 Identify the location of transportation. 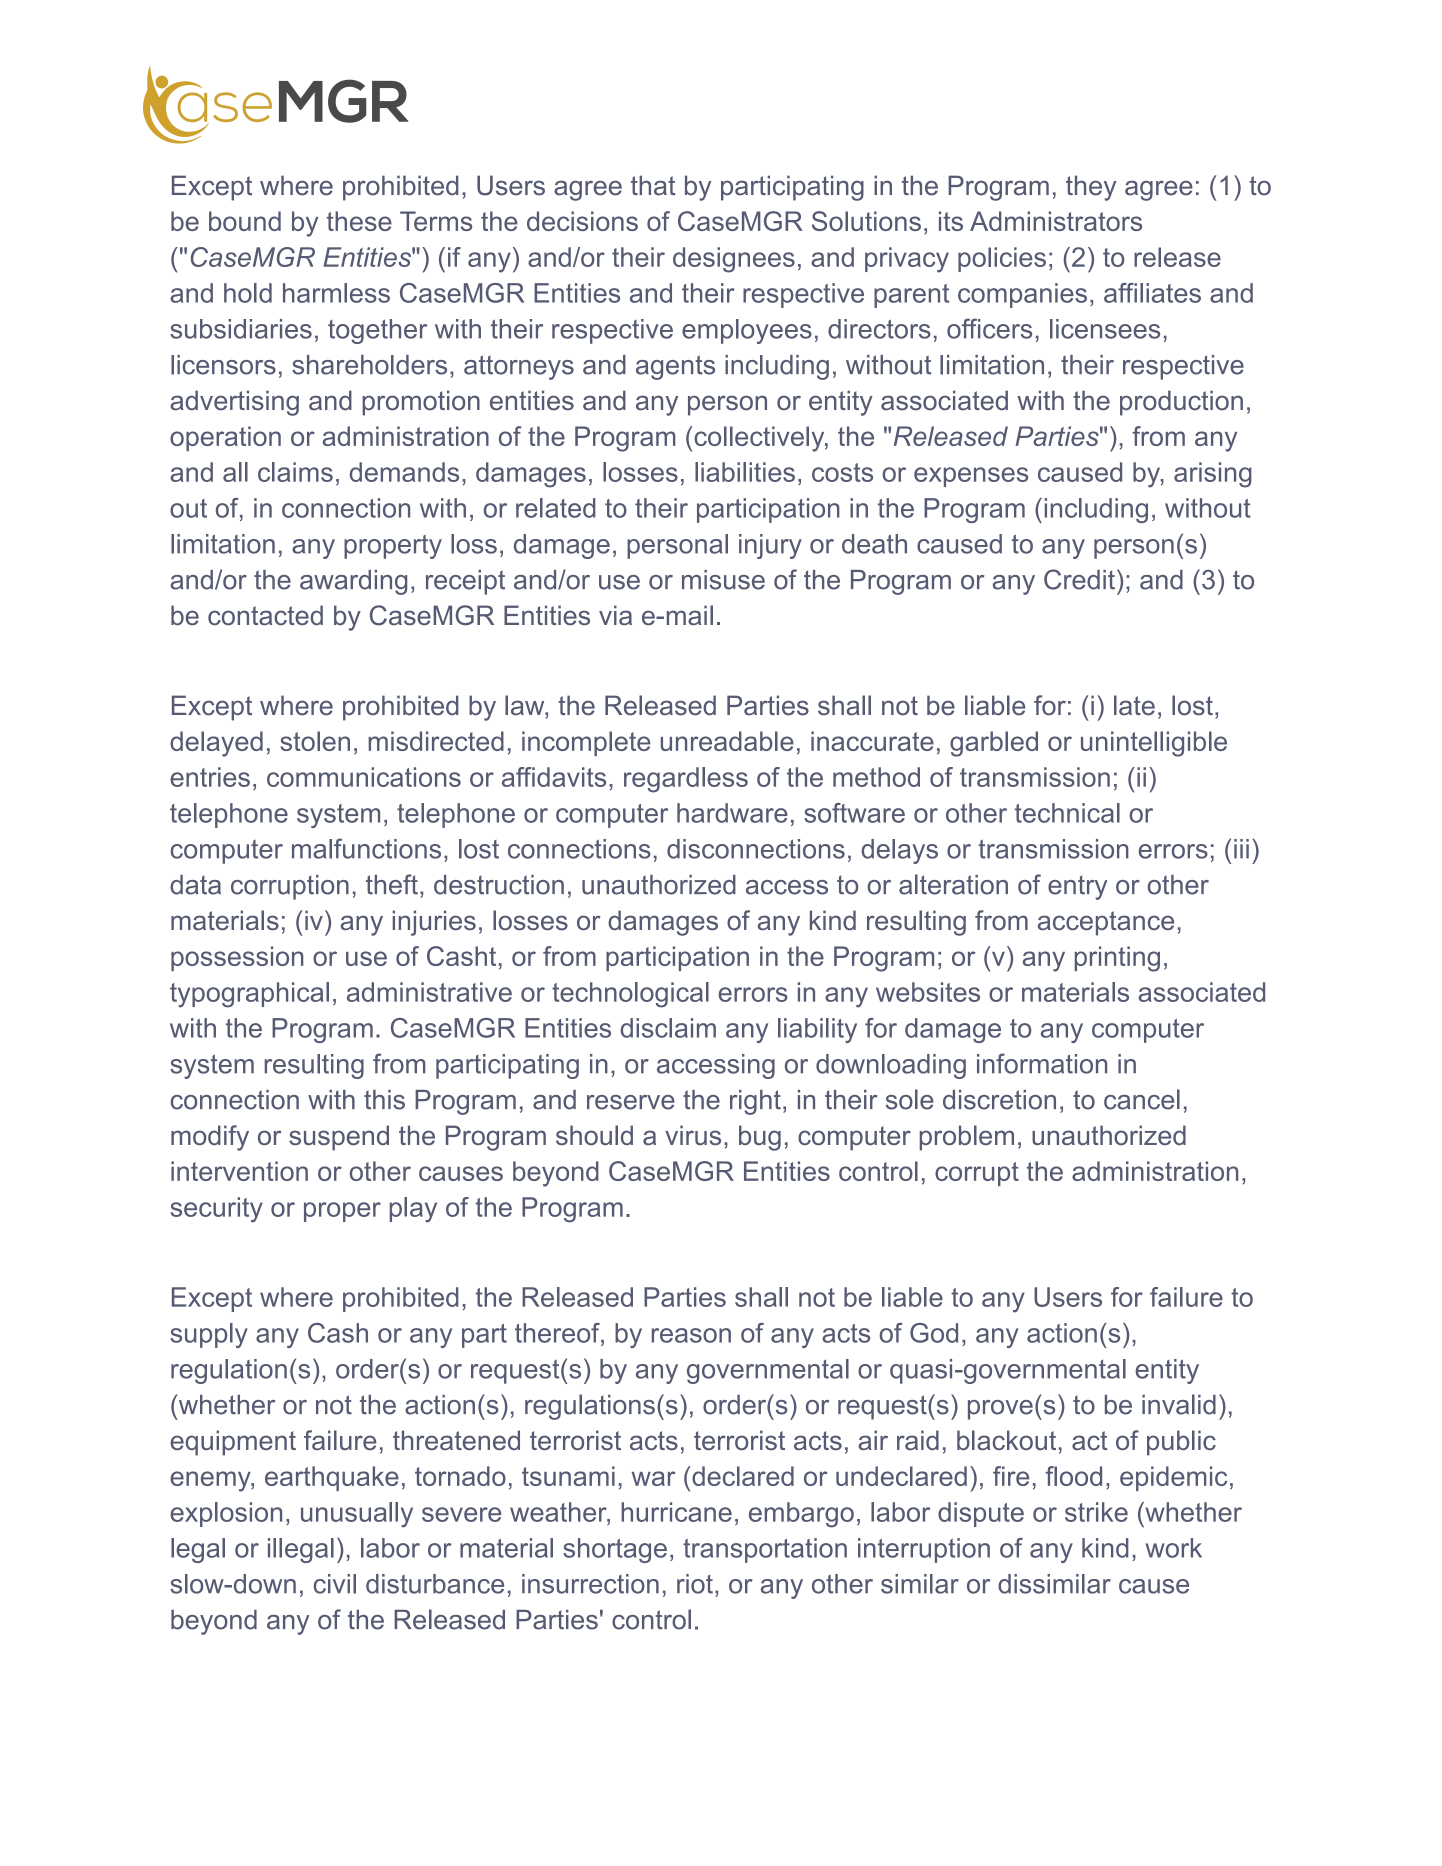
(765, 1550).
